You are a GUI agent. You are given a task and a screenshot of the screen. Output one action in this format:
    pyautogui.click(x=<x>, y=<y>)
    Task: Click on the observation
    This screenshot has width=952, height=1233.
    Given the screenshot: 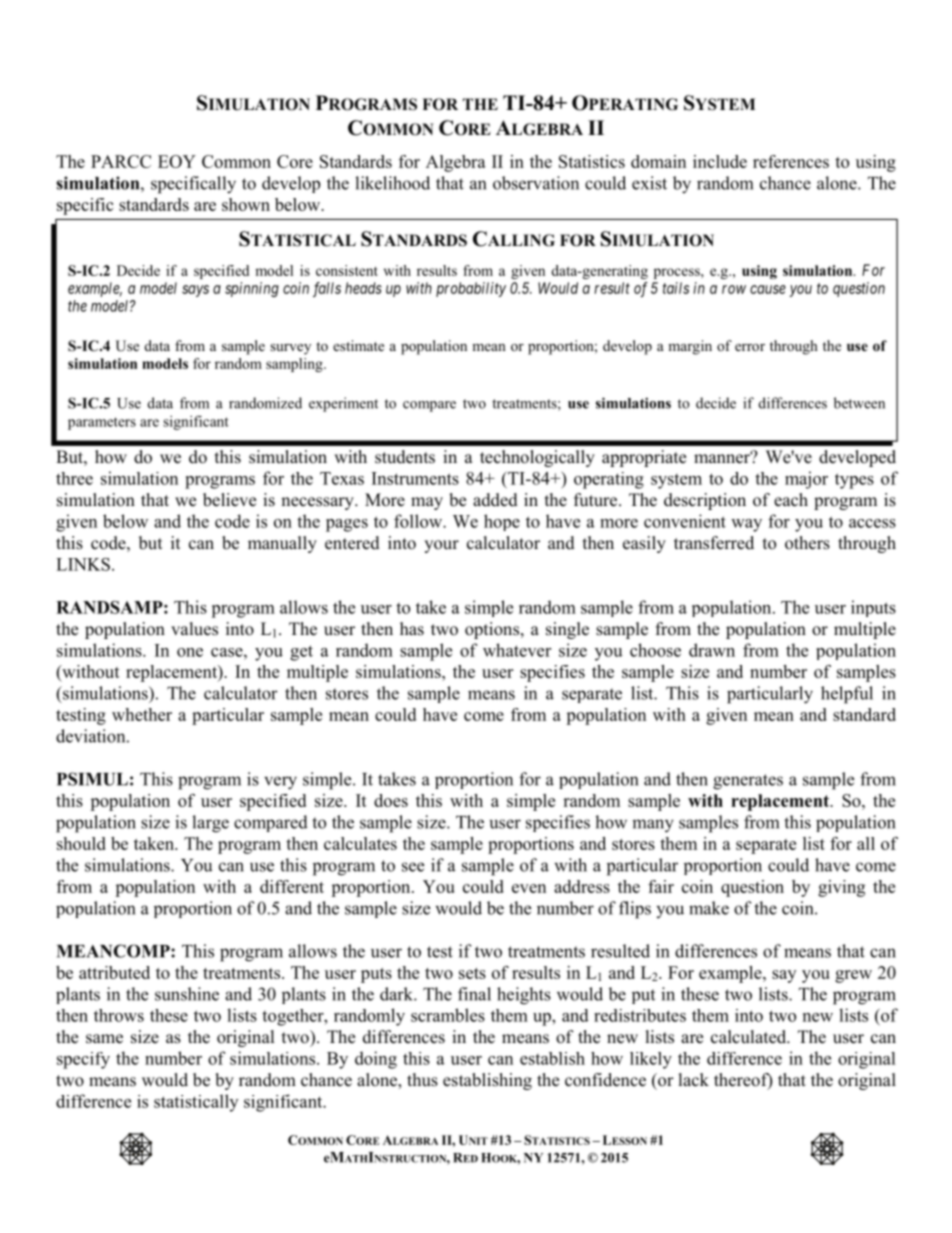 What is the action you would take?
    pyautogui.click(x=536, y=183)
